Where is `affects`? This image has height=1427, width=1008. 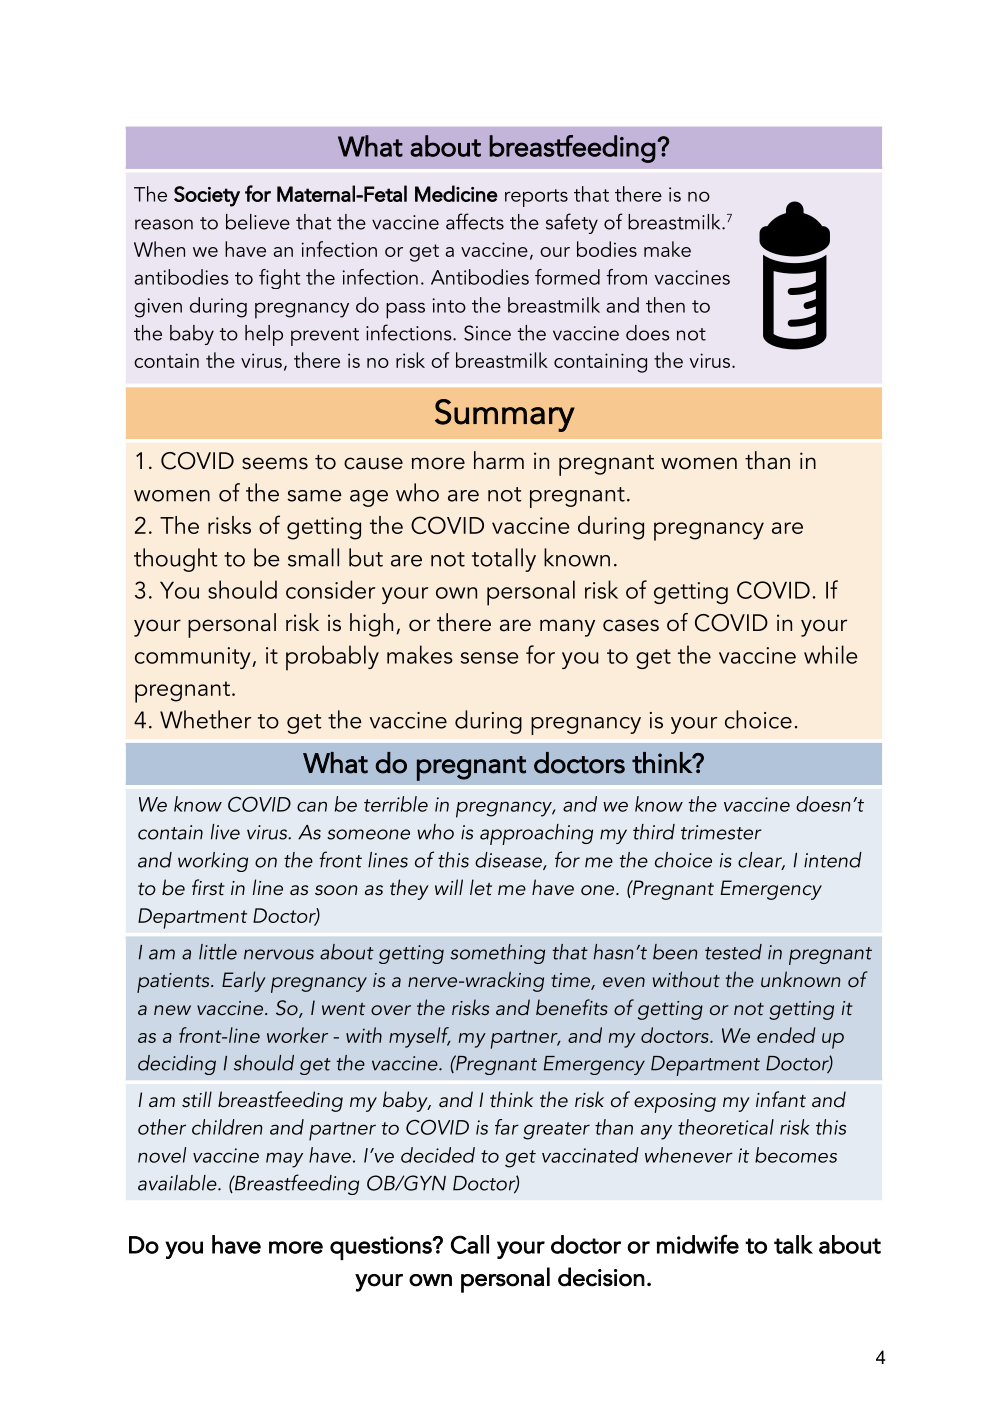
affects is located at coordinates (475, 221).
